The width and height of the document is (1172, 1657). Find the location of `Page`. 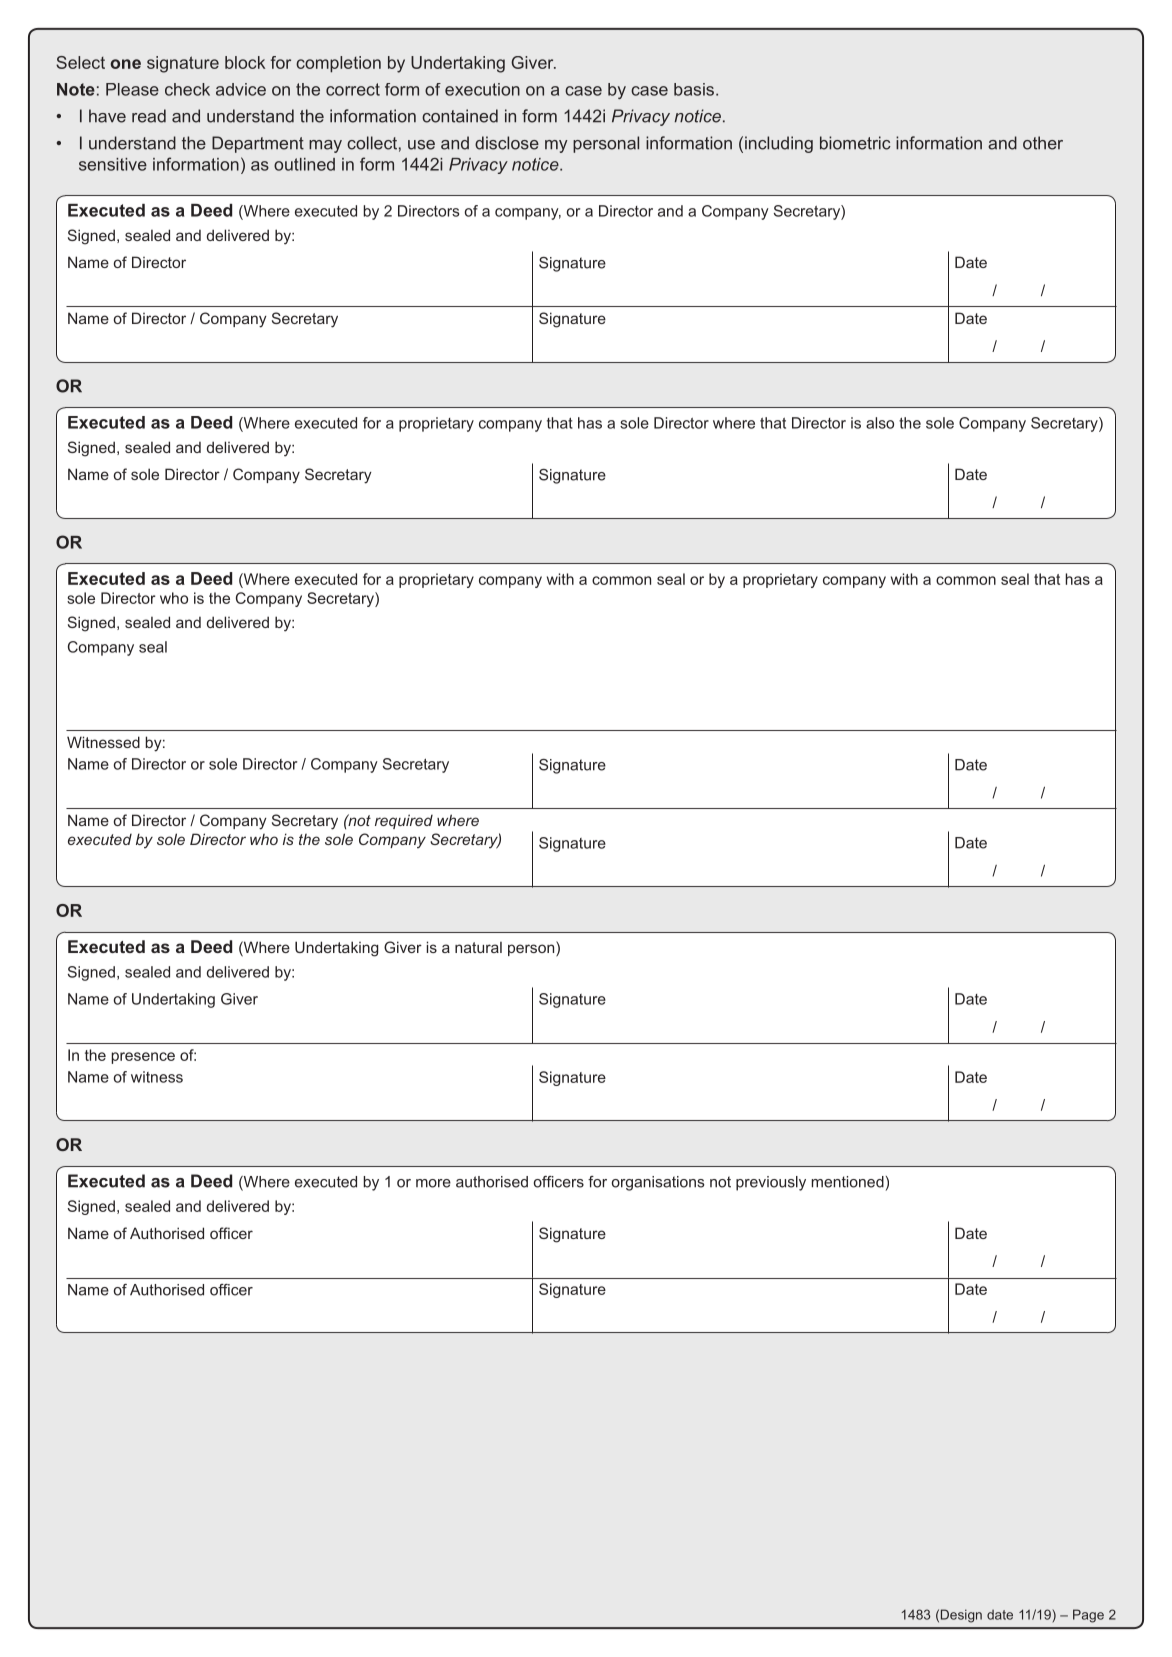

Page is located at coordinates (1088, 1616).
